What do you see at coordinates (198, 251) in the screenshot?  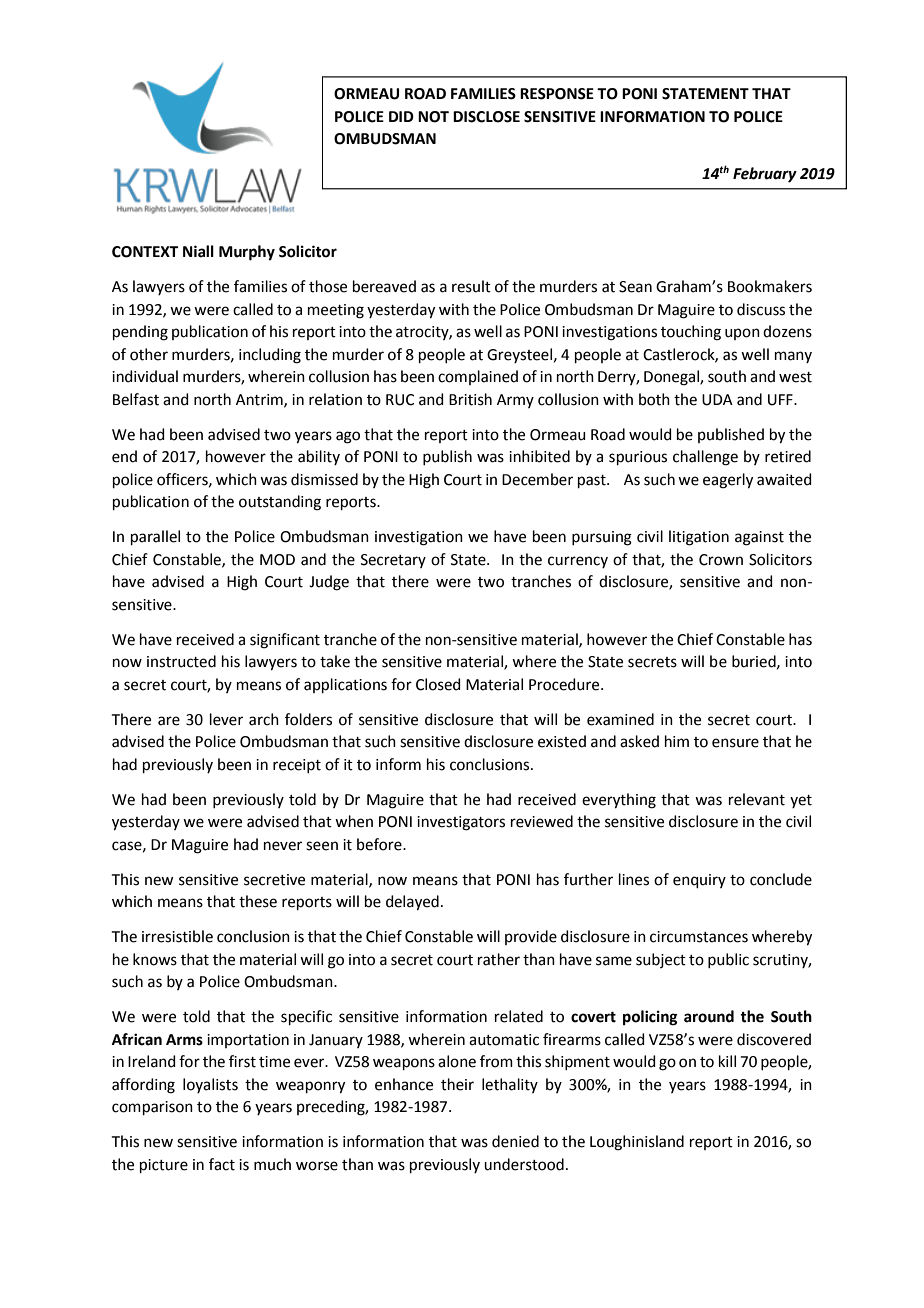 I see `Niall` at bounding box center [198, 251].
